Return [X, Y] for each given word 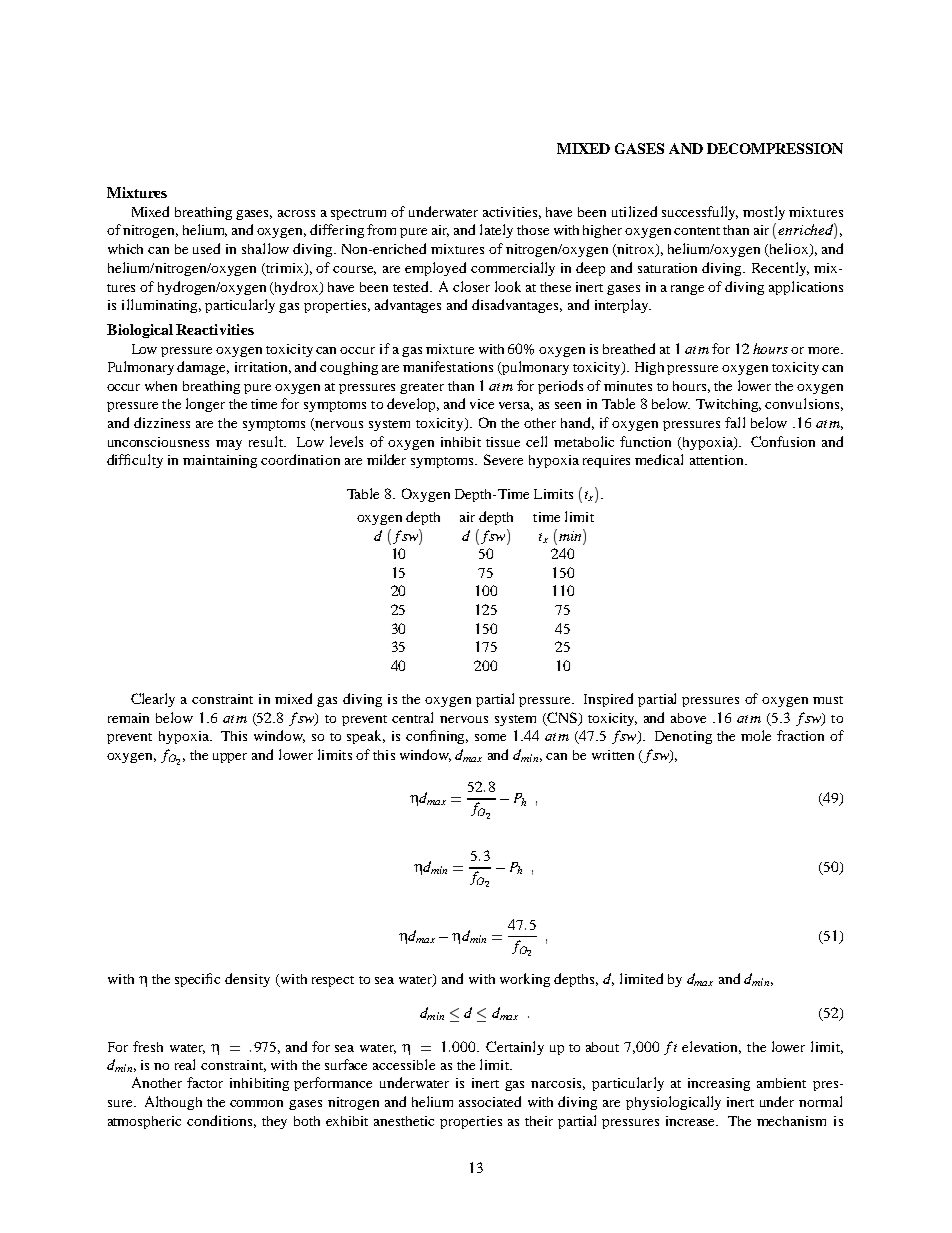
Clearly [153, 700]
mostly [764, 213]
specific [197, 980]
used [206, 248]
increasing [719, 1084]
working [525, 980]
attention [718, 460]
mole [756, 735]
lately [496, 231]
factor [205, 1082]
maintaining [220, 461]
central [412, 717]
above [688, 718]
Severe [503, 459]
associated [490, 1101]
